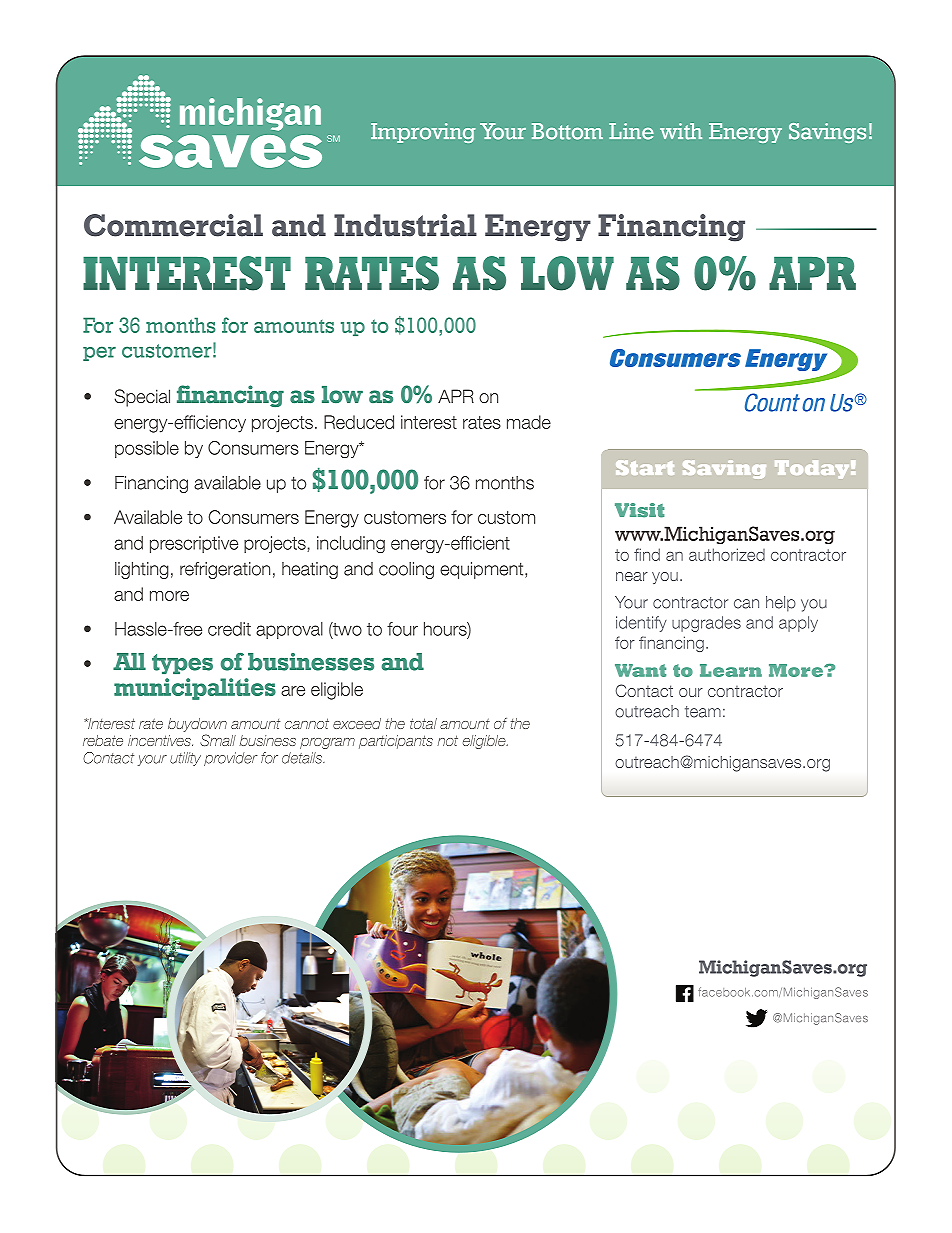  What do you see at coordinates (142, 570) in the page?
I see `lighting` at bounding box center [142, 570].
